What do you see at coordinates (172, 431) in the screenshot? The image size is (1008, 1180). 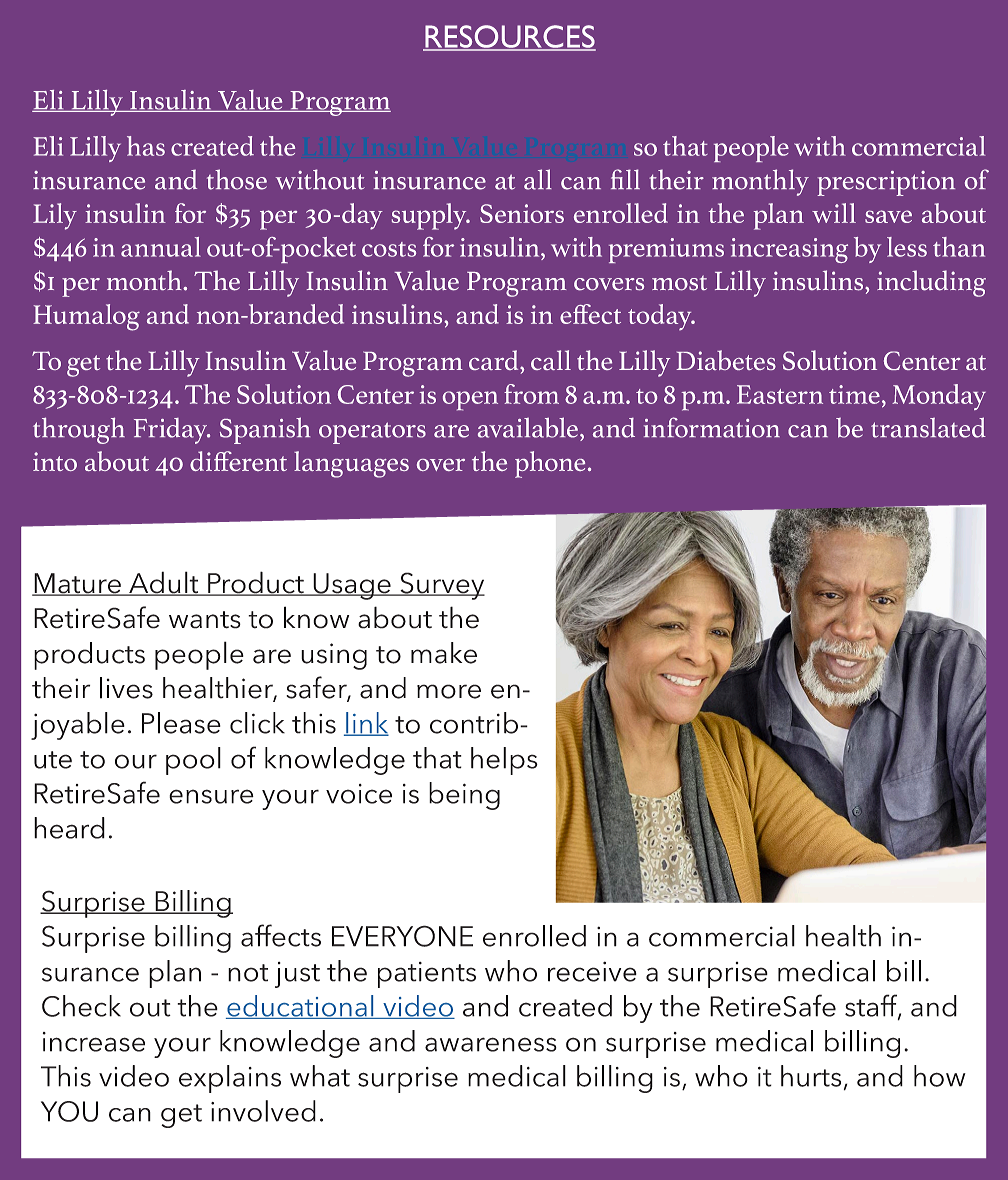 I see `Friday` at bounding box center [172, 431].
